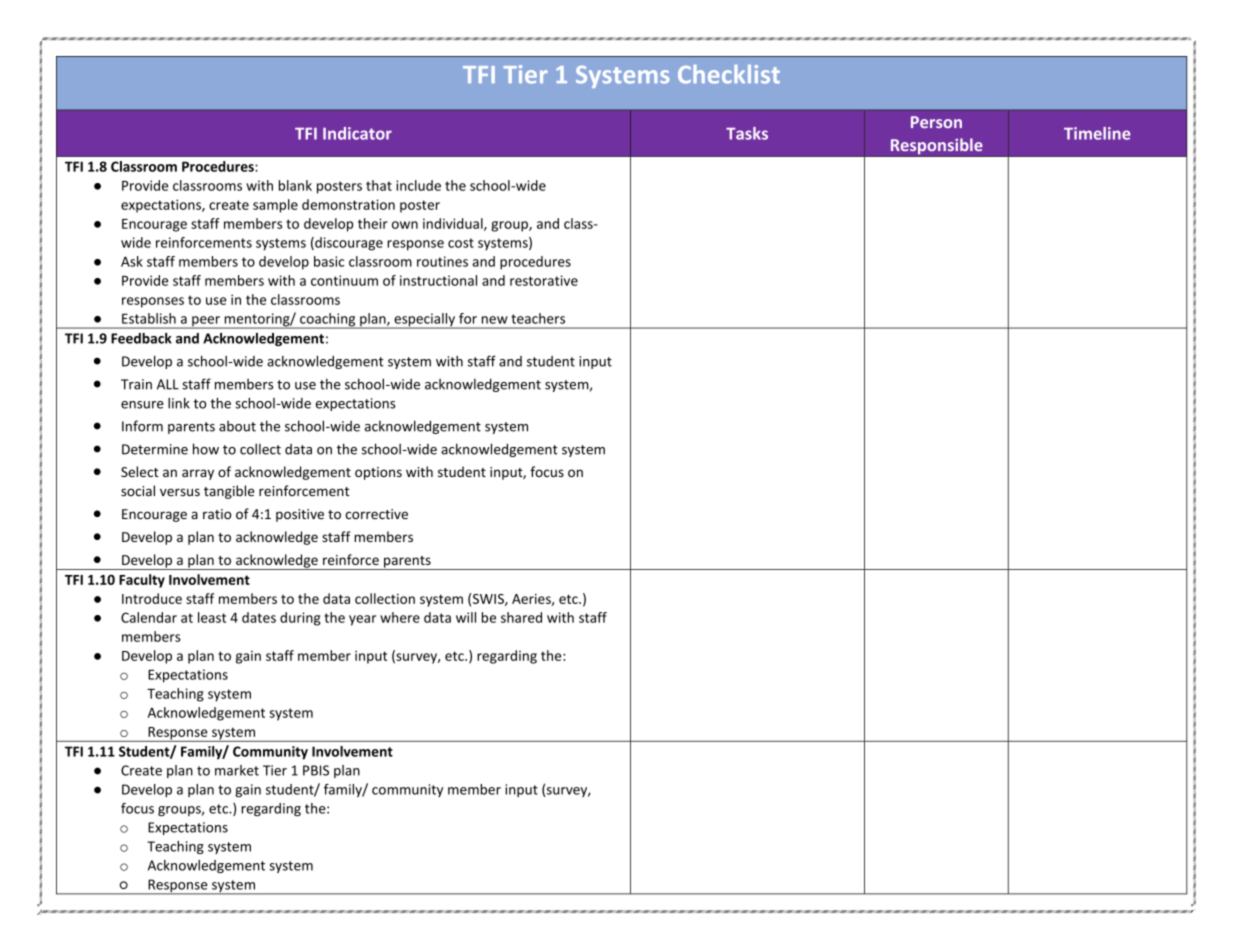 This document has height=952, width=1233. What do you see at coordinates (400, 617) in the document?
I see `where` at bounding box center [400, 617].
